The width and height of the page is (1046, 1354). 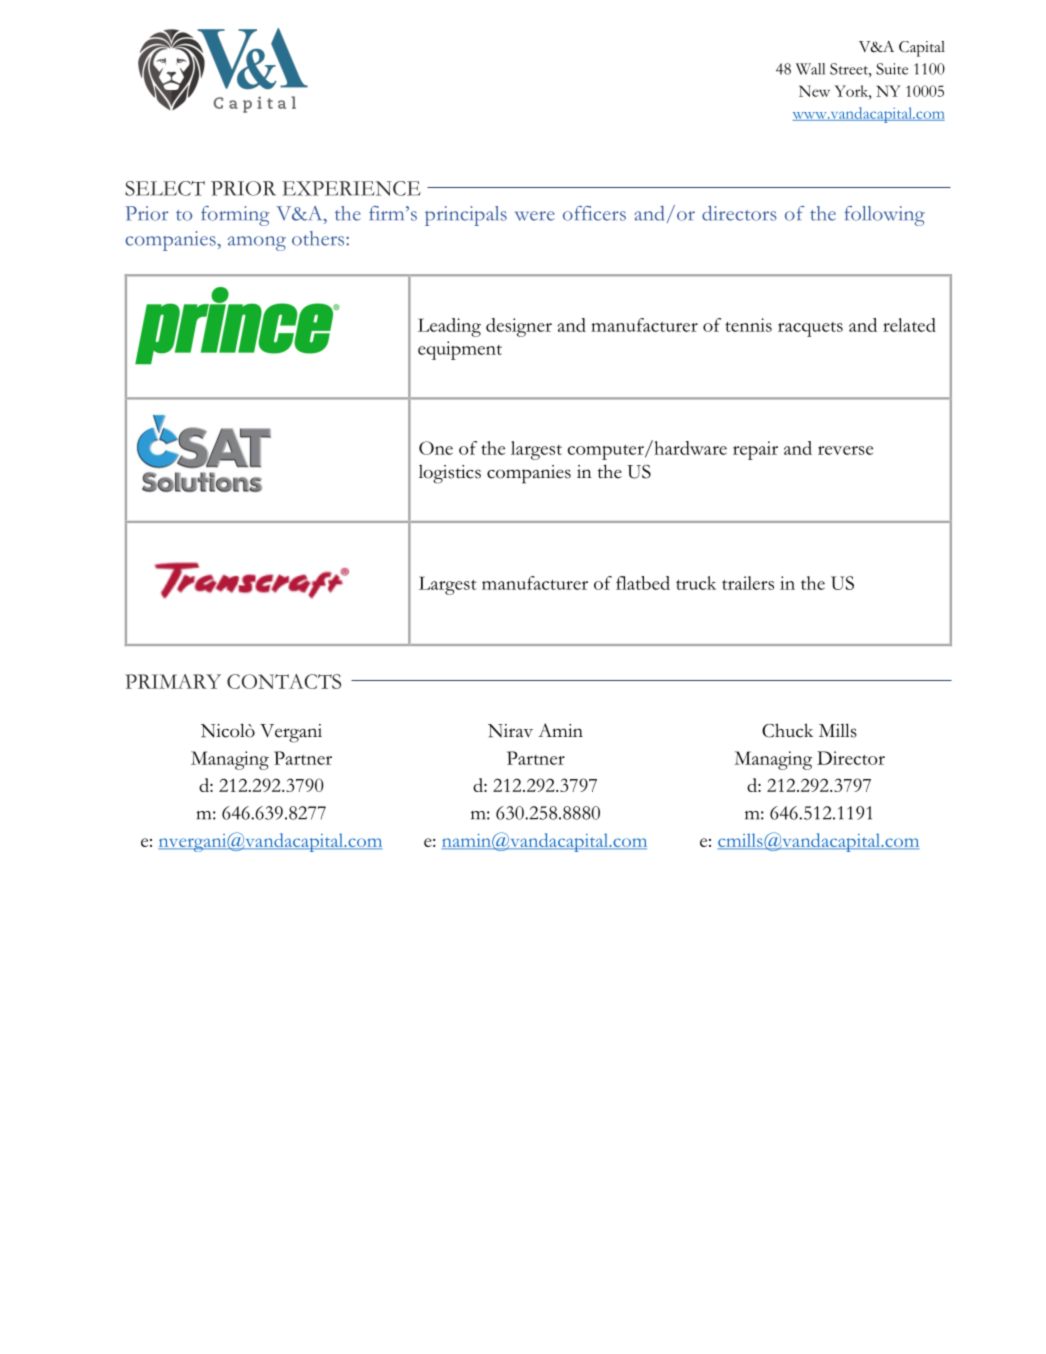 What do you see at coordinates (519, 327) in the page?
I see `designer` at bounding box center [519, 327].
